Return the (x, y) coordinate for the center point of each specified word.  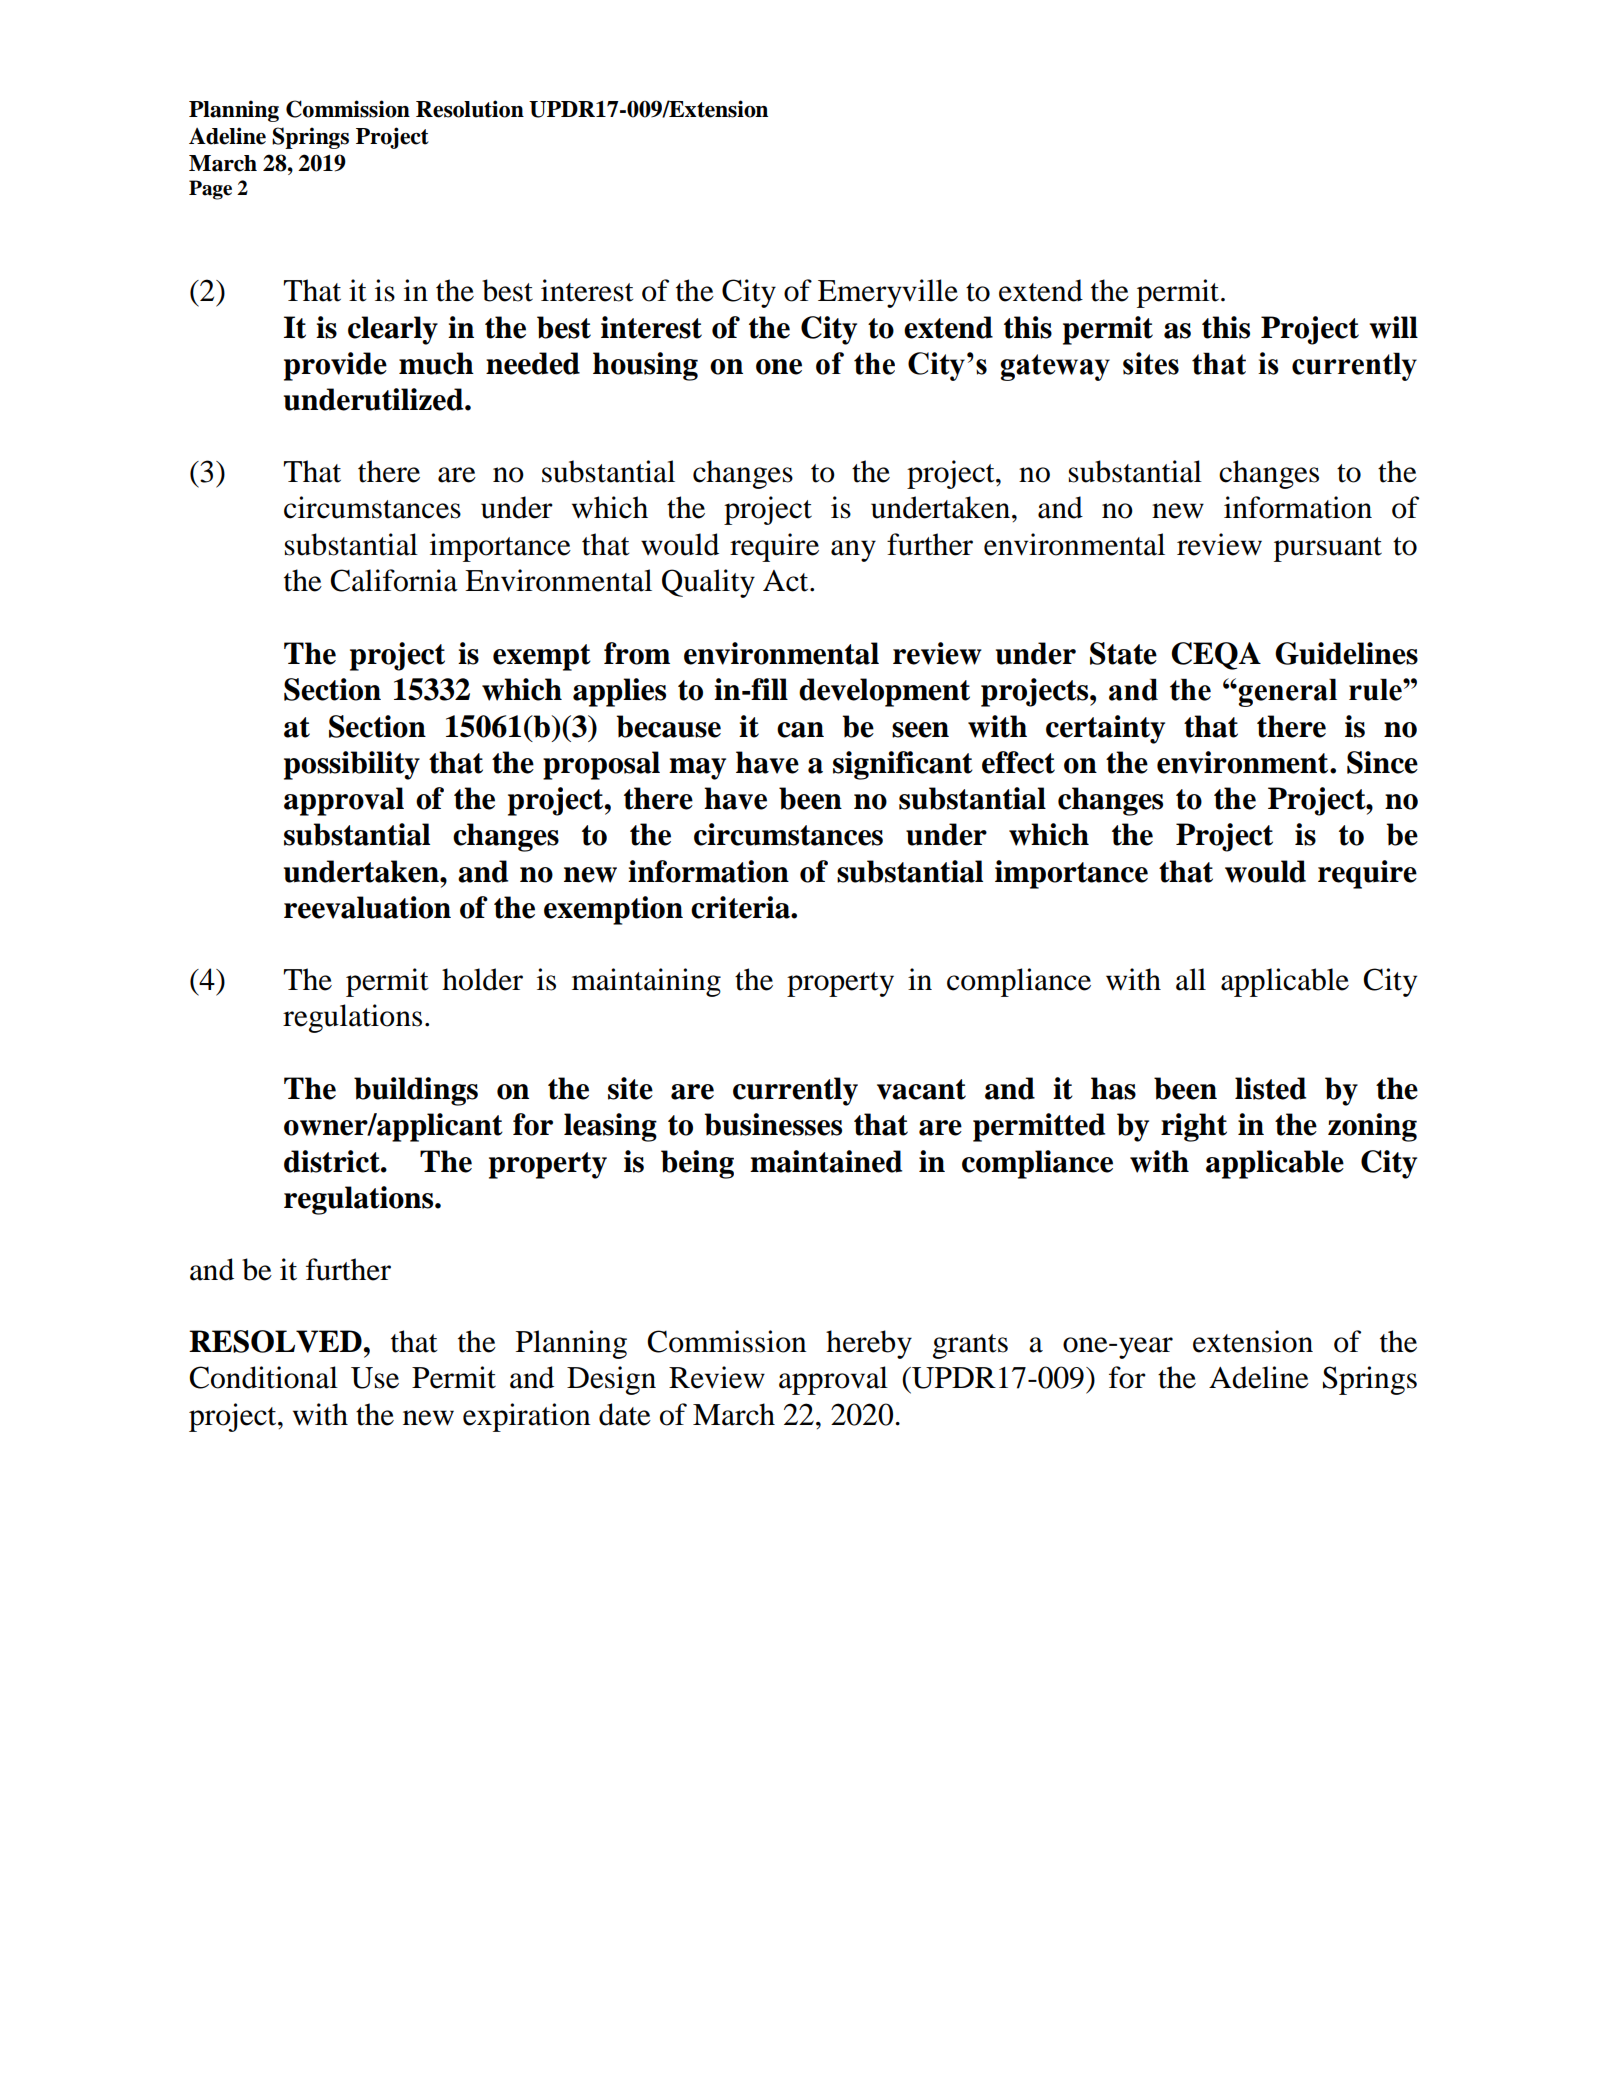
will (1393, 327)
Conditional (263, 1377)
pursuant (1328, 549)
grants (970, 1346)
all (1191, 979)
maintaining (646, 982)
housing (645, 366)
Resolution (470, 109)
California (394, 580)
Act (787, 581)
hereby (869, 1344)
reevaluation (367, 907)
